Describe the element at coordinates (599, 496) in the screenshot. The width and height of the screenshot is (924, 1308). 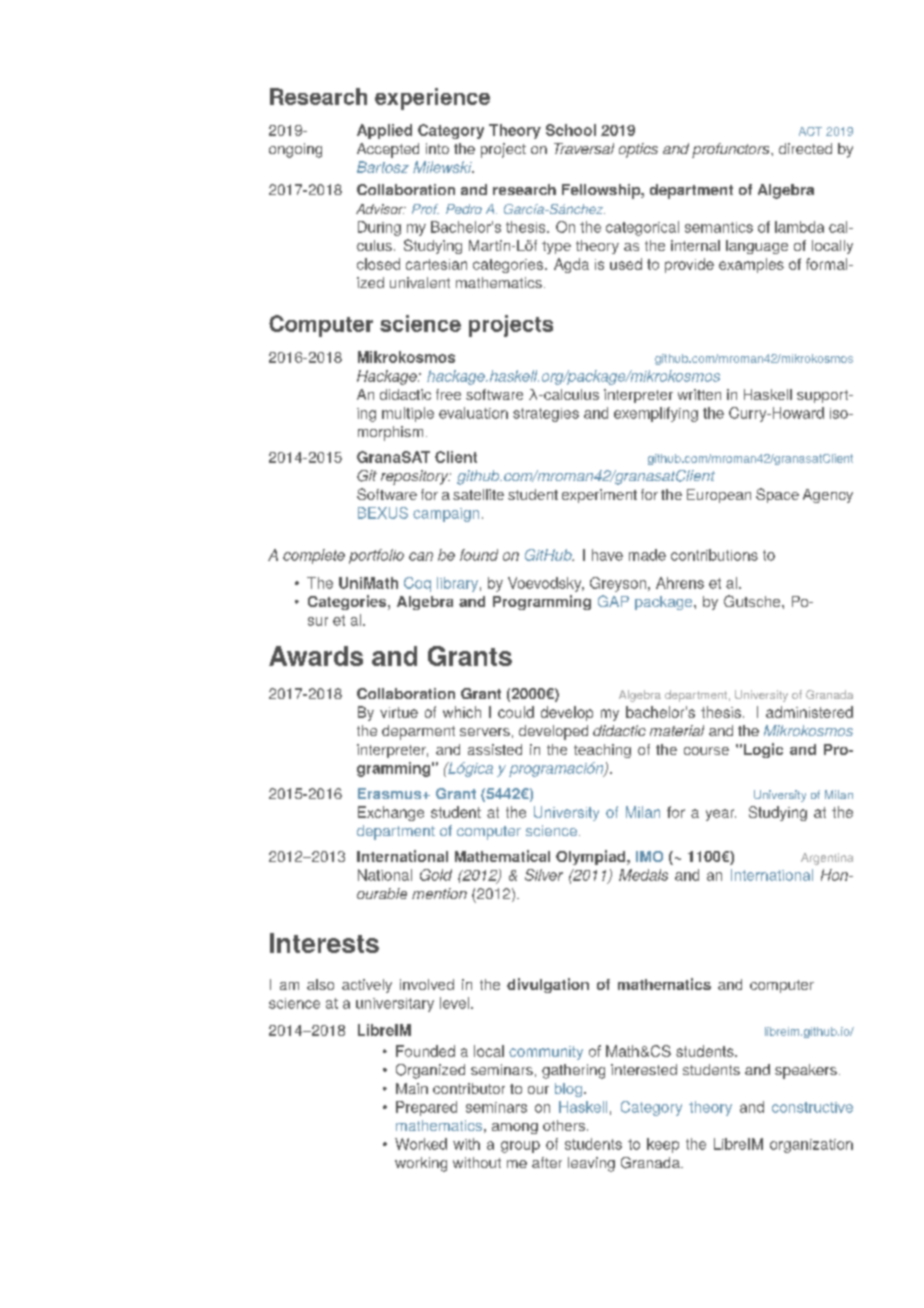
I see `experiment` at that location.
